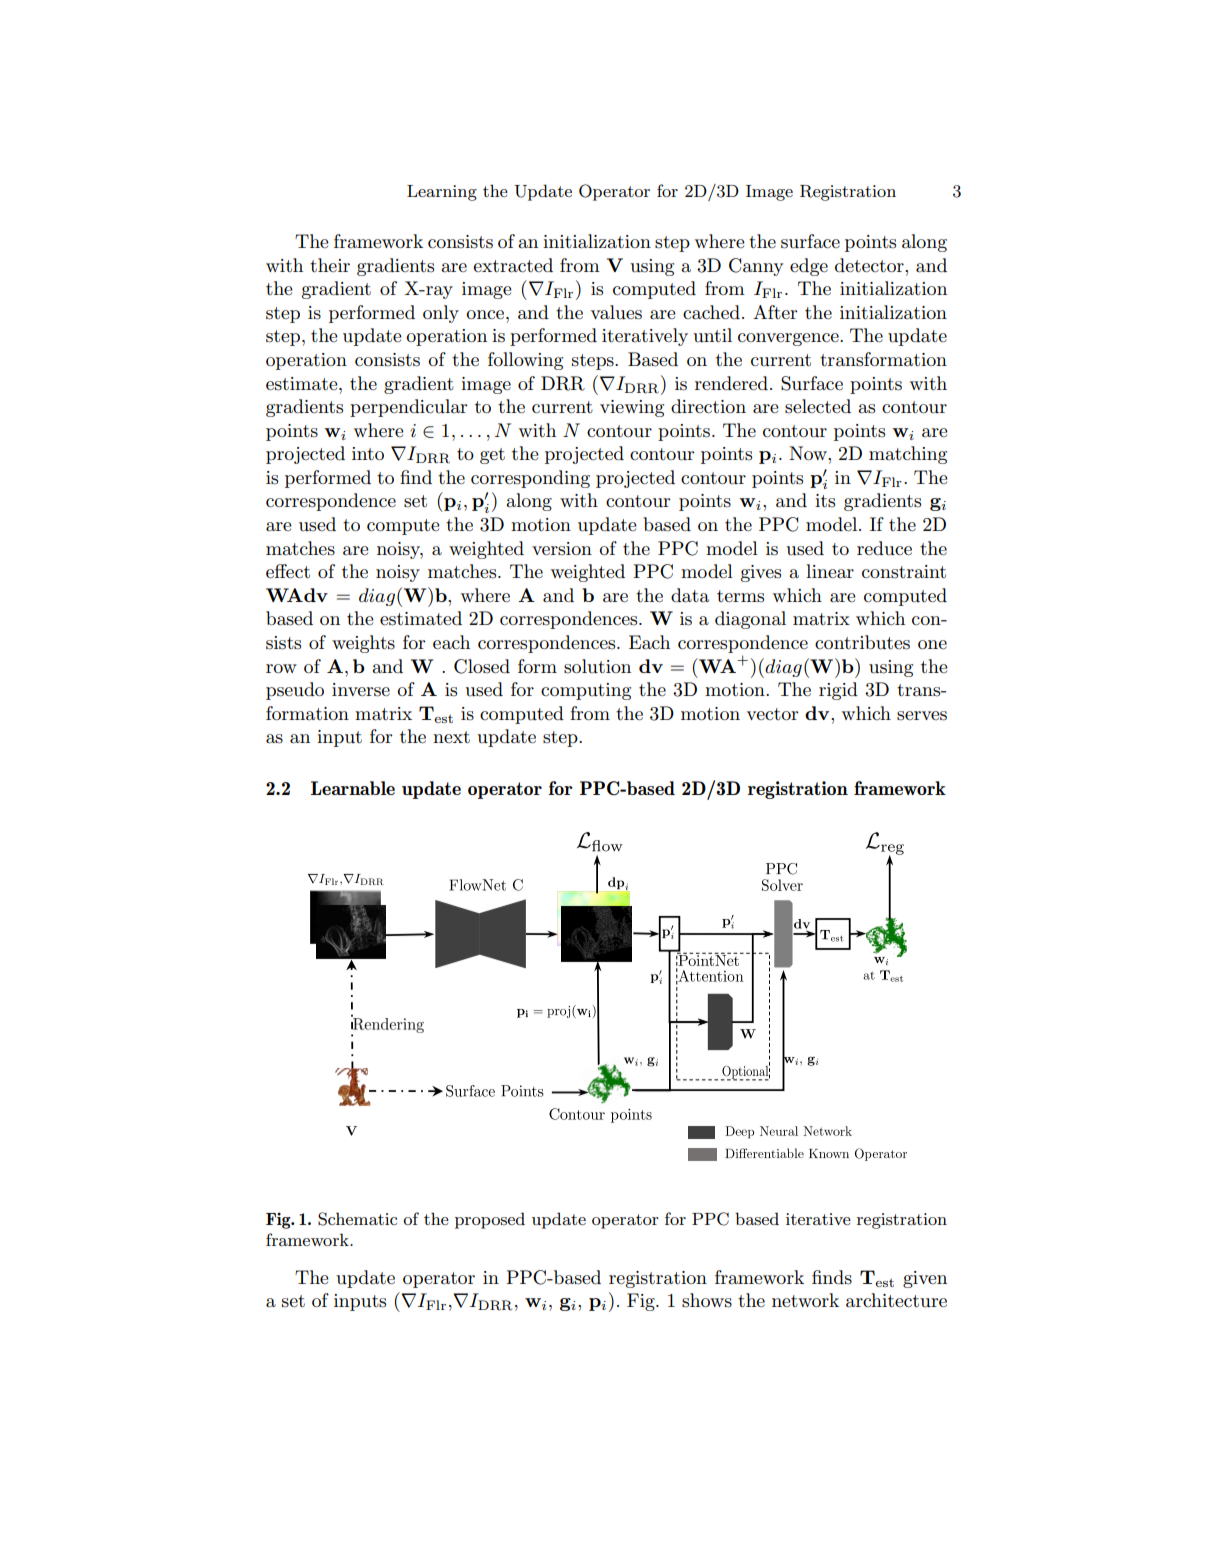  Describe the element at coordinates (707, 1300) in the screenshot. I see `shows` at that location.
